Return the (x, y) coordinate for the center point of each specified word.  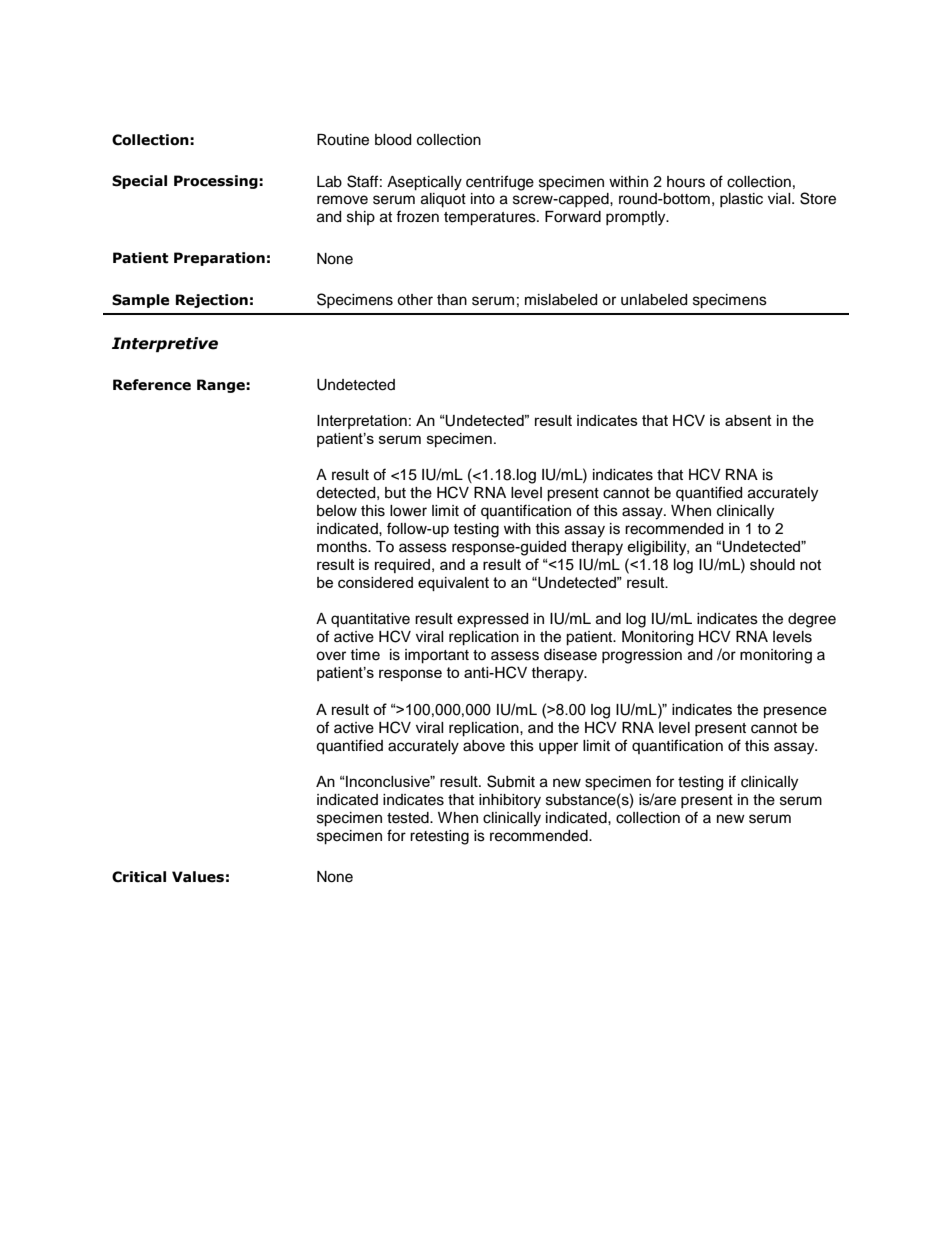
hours (686, 182)
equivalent (453, 584)
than (452, 300)
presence (795, 712)
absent (748, 420)
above (484, 746)
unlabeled (654, 300)
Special (139, 182)
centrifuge (500, 183)
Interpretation (362, 422)
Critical (139, 877)
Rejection (212, 301)
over (331, 656)
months (343, 547)
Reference (152, 385)
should (772, 565)
